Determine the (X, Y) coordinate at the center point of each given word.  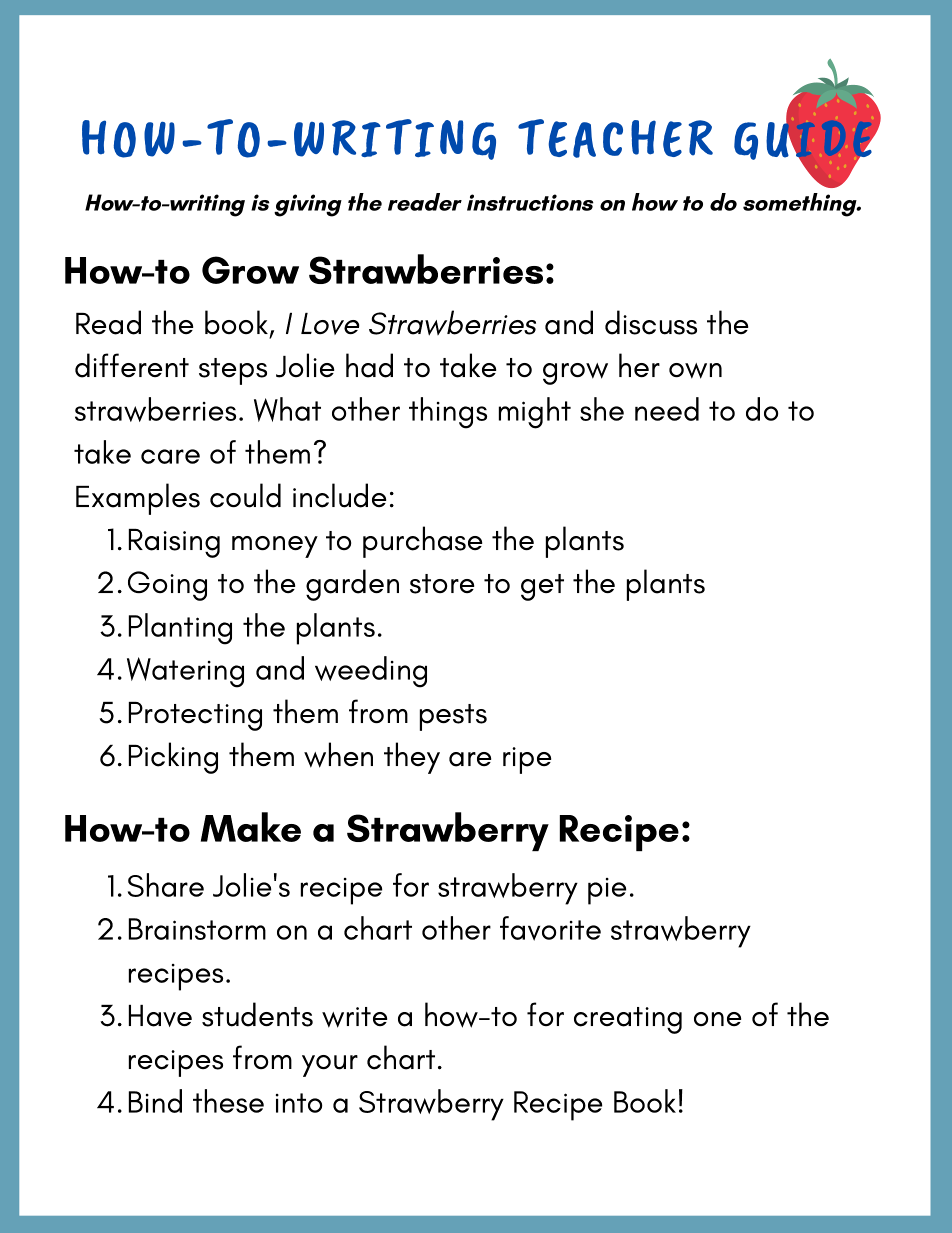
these (228, 1101)
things (448, 413)
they (412, 758)
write (354, 1017)
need (667, 409)
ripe (527, 760)
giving (308, 205)
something (801, 205)
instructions (530, 202)
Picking (173, 758)
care (170, 456)
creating (628, 1020)
